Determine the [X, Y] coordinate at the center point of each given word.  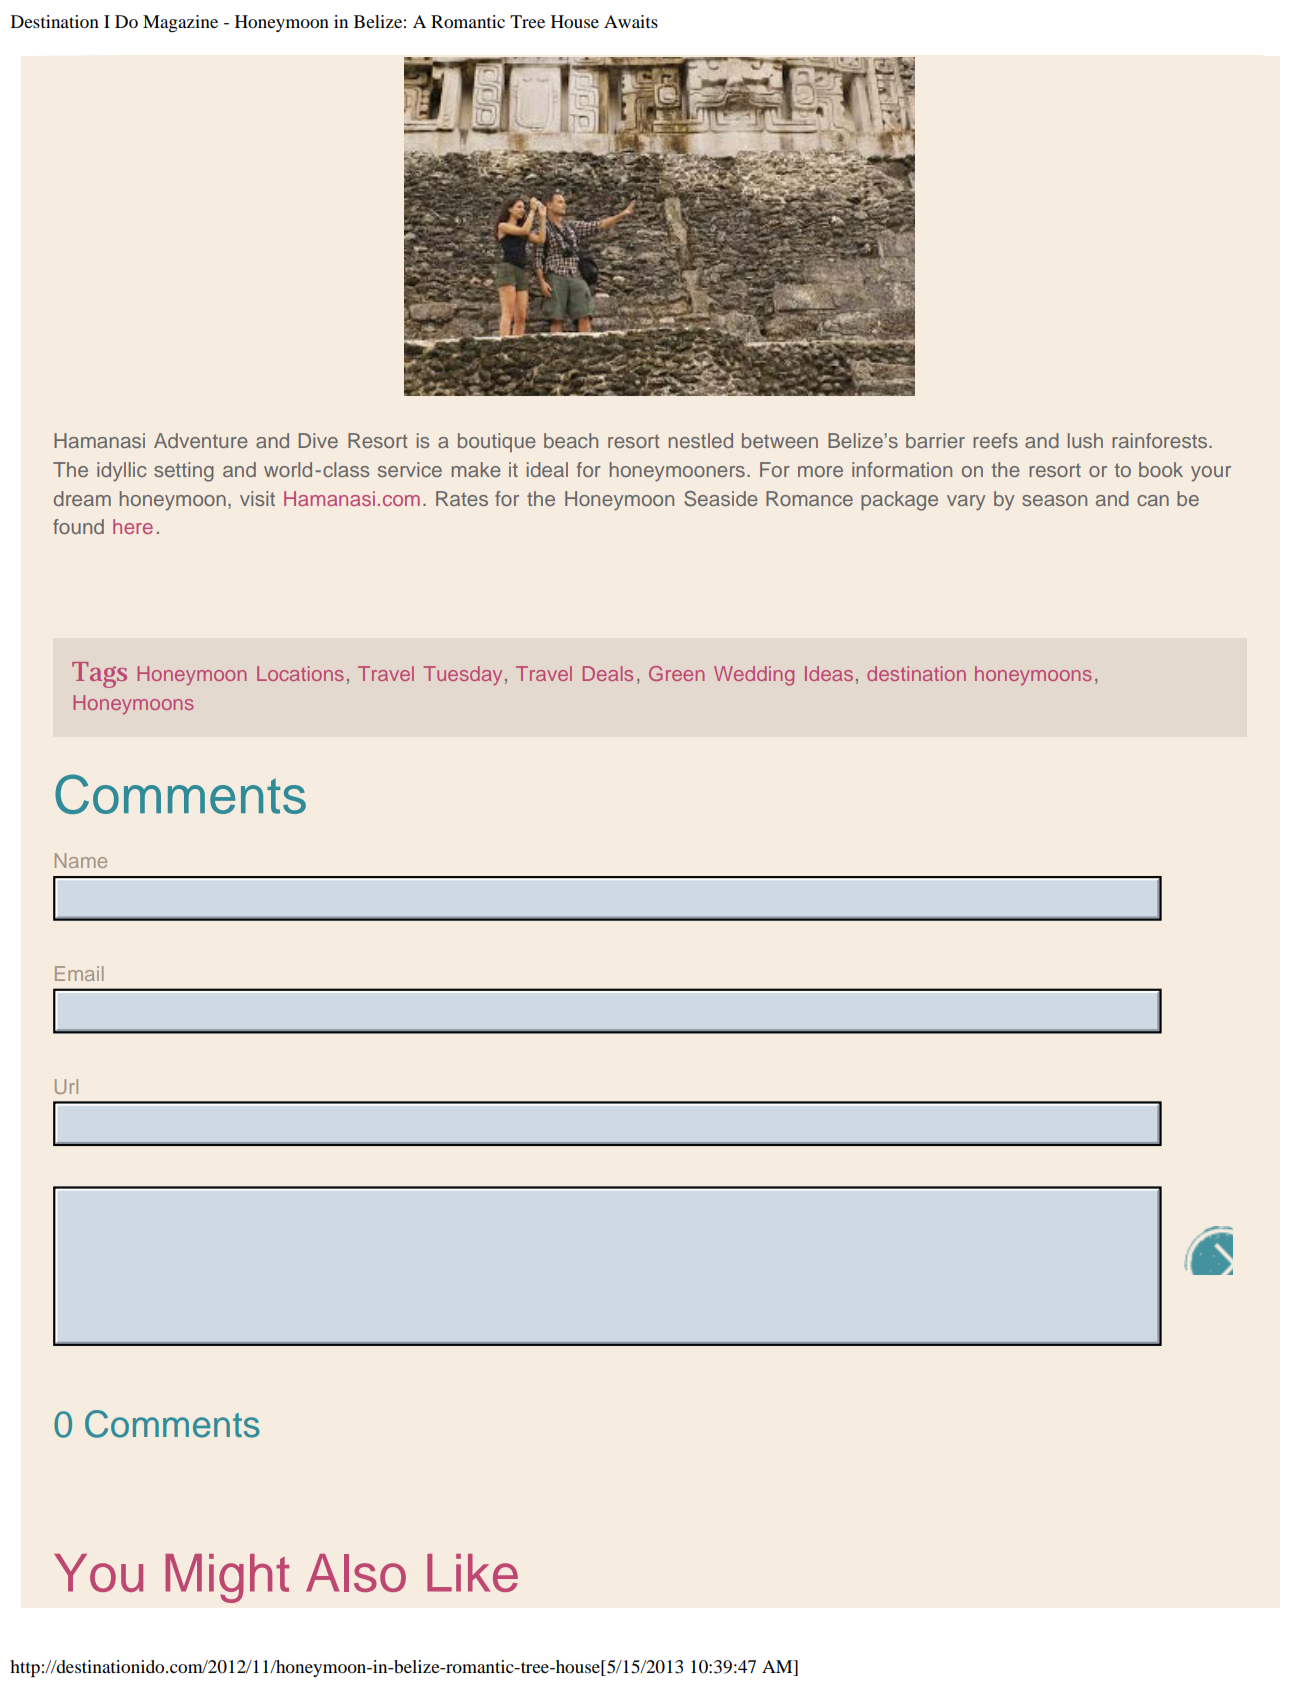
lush [1085, 440]
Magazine [180, 23]
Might [227, 1578]
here [133, 526]
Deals [608, 673]
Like [472, 1573]
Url [66, 1086]
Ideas [829, 673]
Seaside [721, 499]
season [1054, 500]
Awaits [631, 21]
